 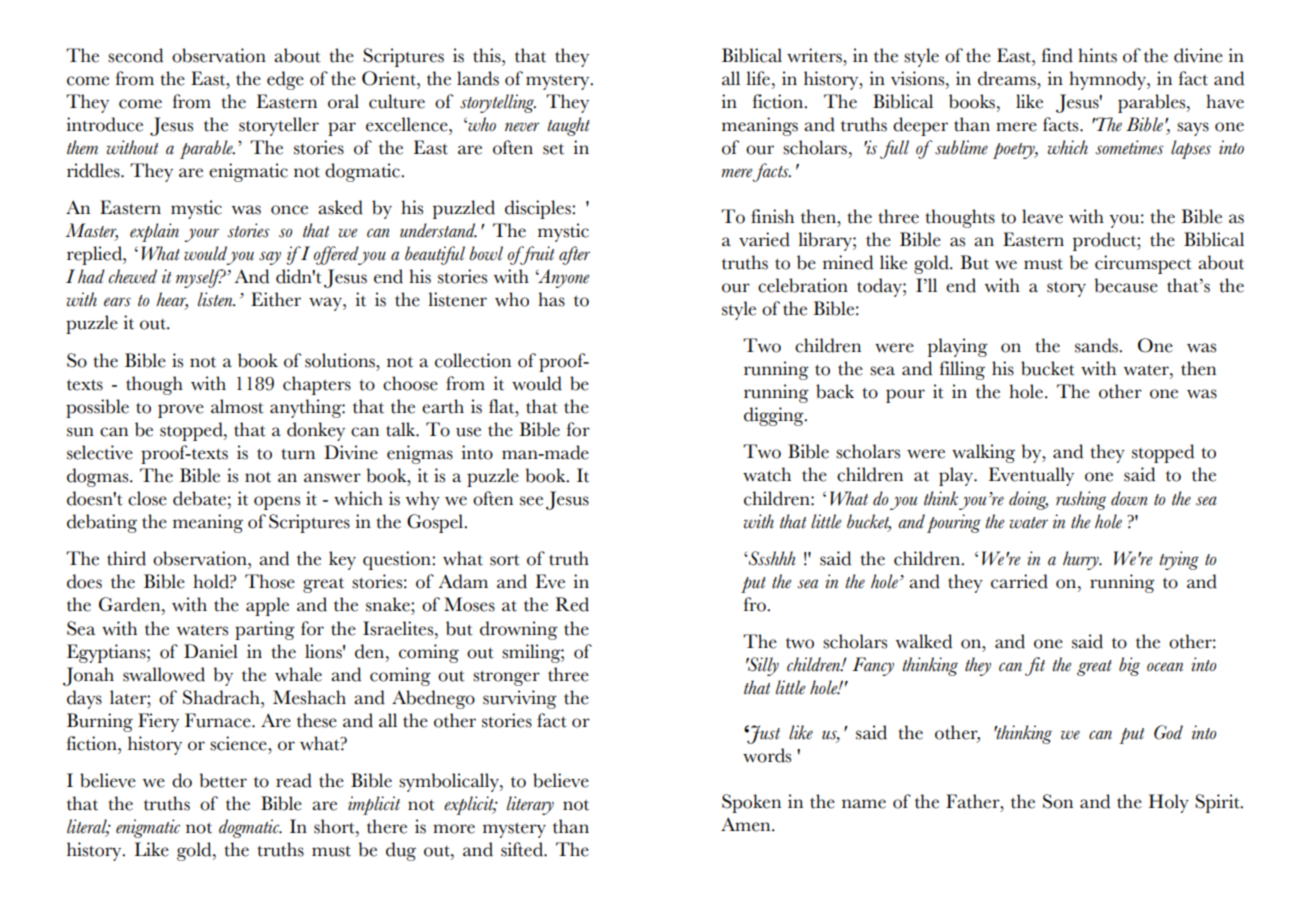 What do you see at coordinates (172, 300) in the screenshot?
I see `hear` at bounding box center [172, 300].
